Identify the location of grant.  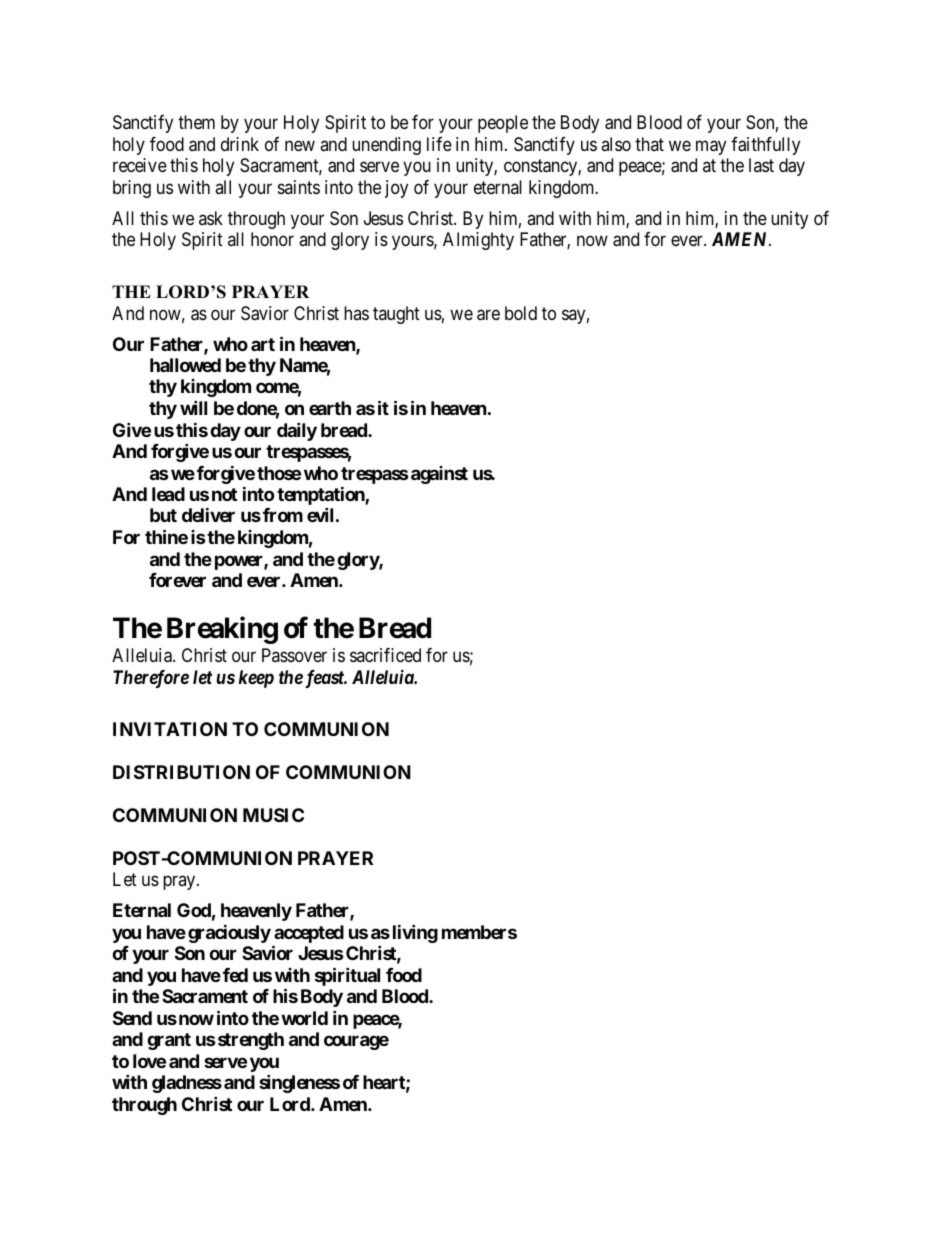
(169, 1041).
